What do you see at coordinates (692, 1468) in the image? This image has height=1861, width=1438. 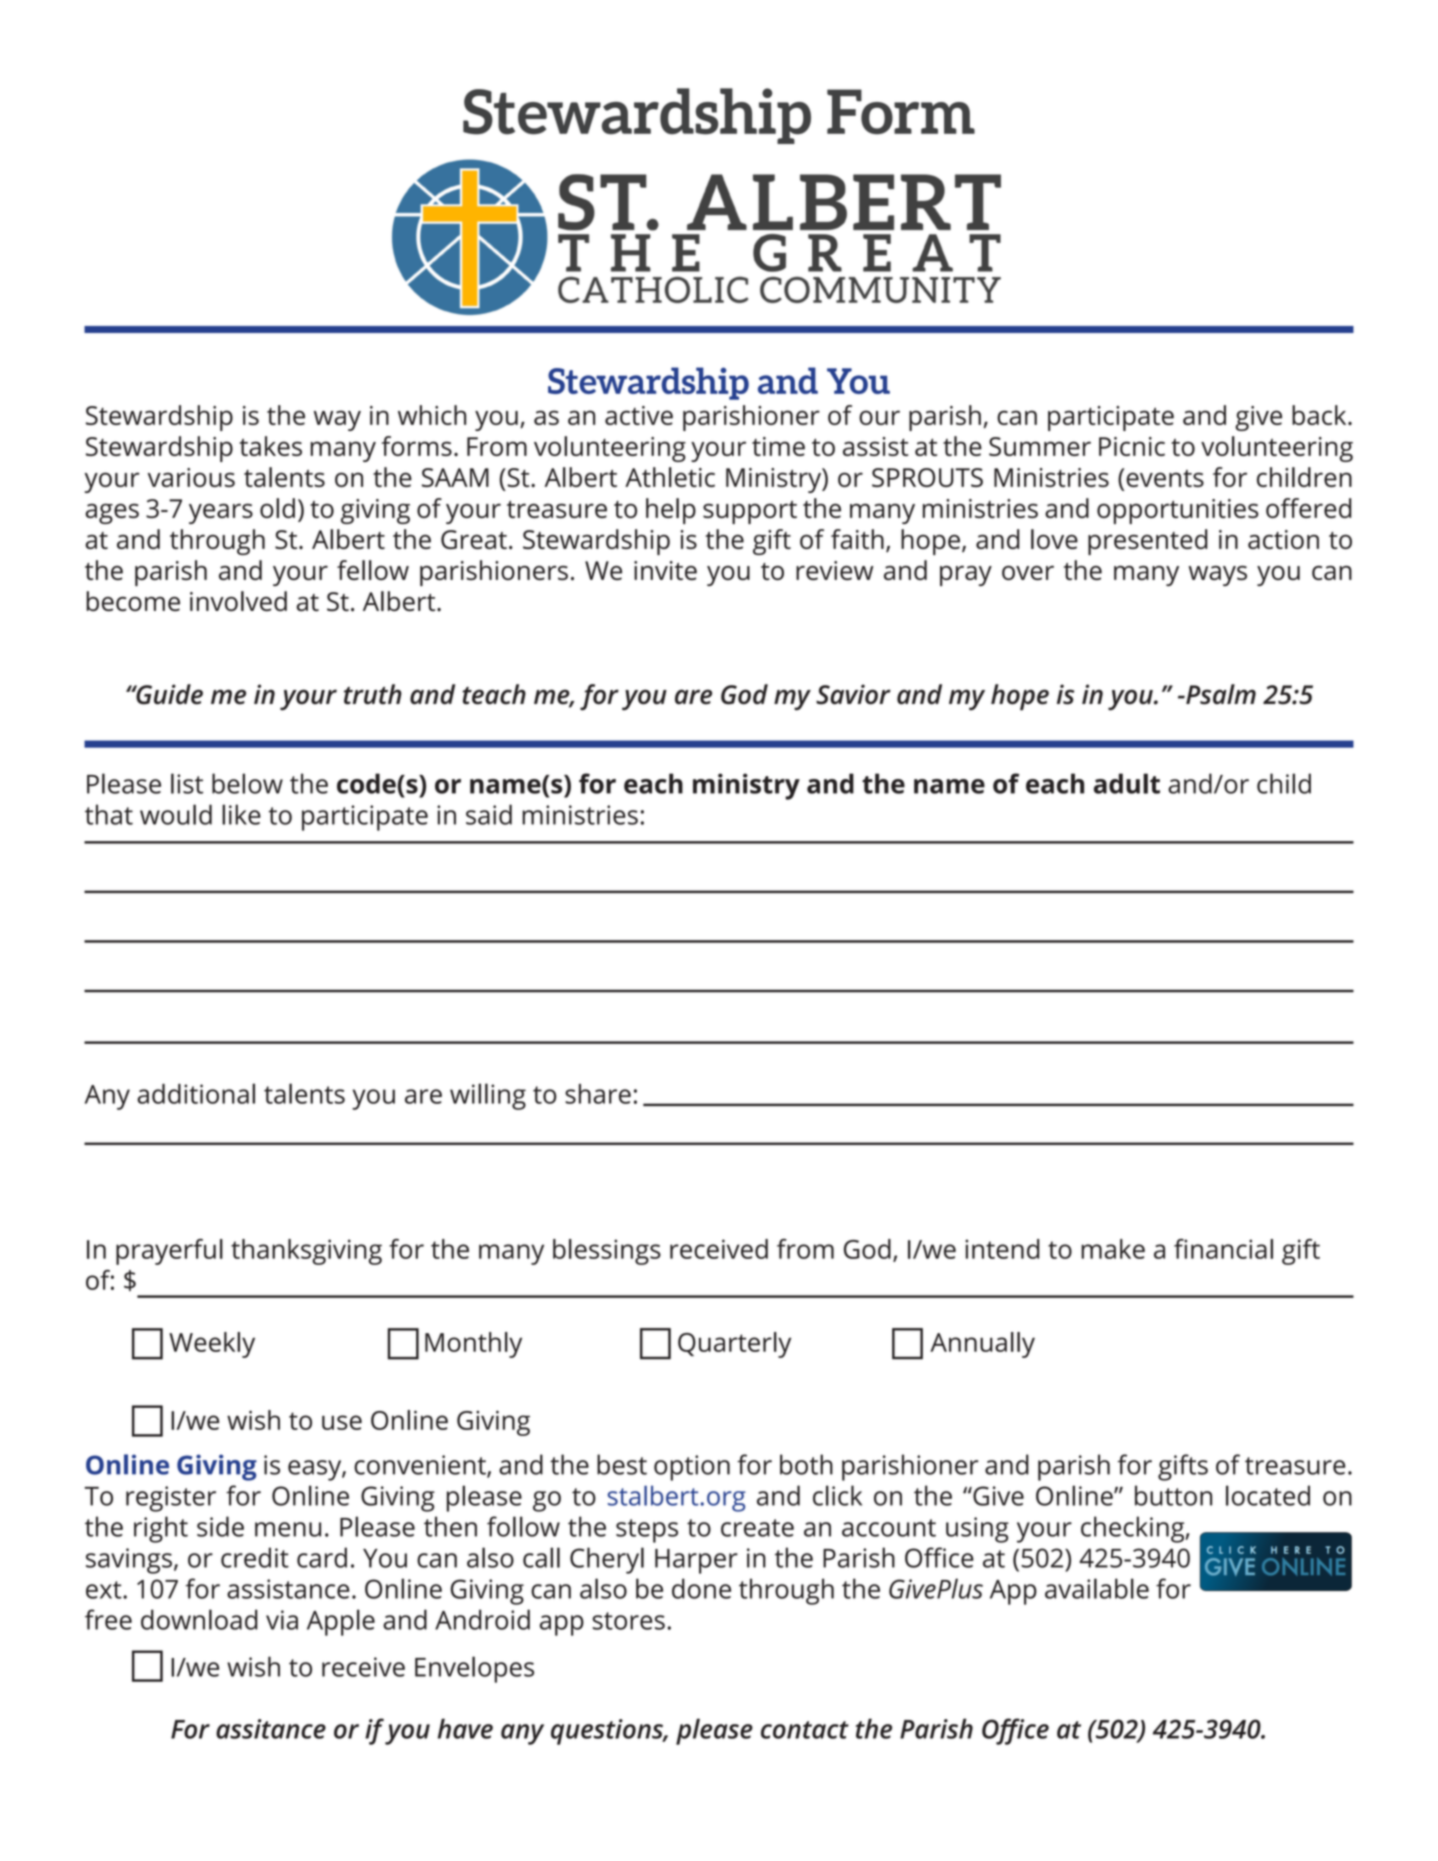 I see `option` at bounding box center [692, 1468].
